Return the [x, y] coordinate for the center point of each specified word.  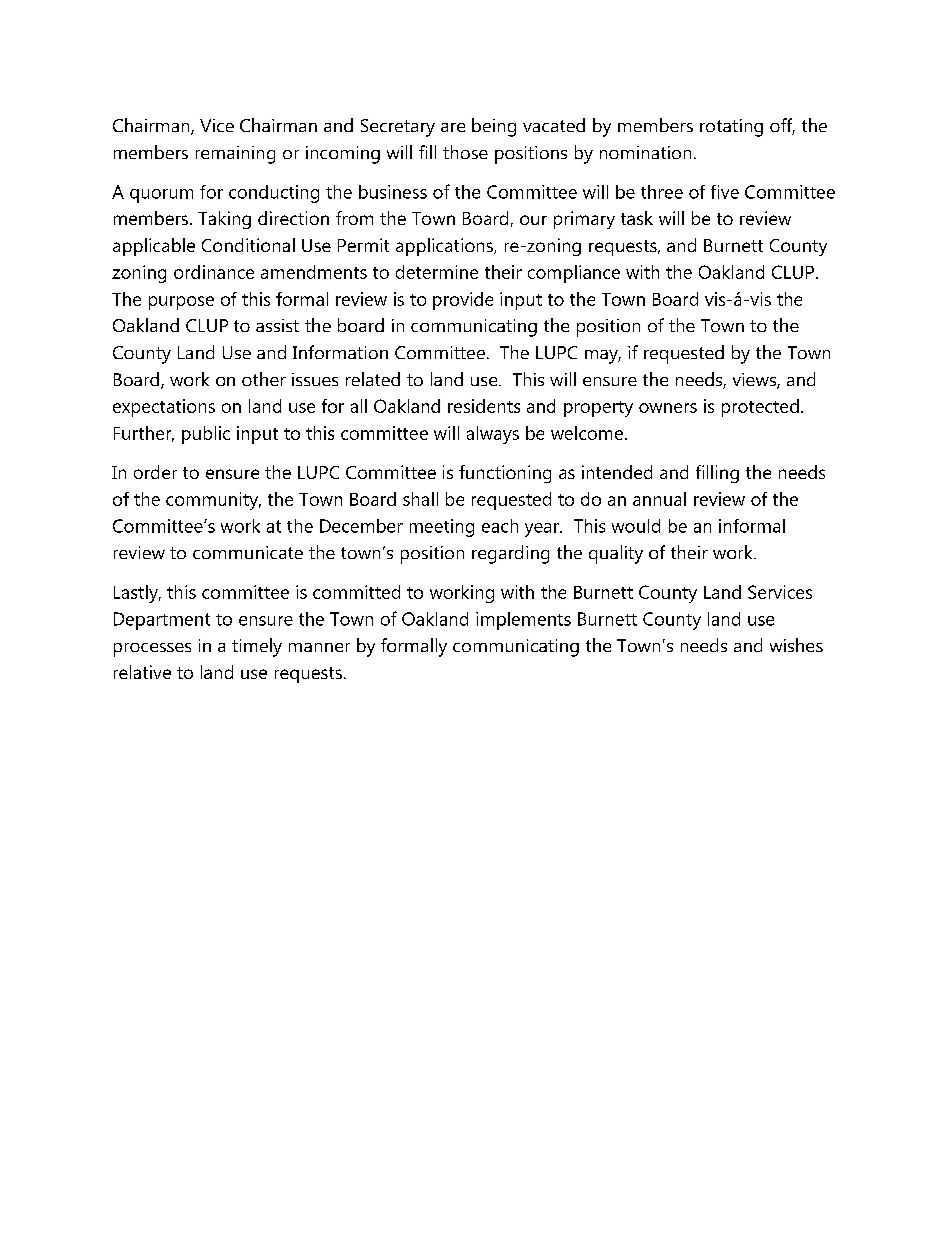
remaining [235, 155]
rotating [731, 128]
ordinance [214, 272]
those [465, 152]
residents [484, 406]
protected [760, 408]
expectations [164, 408]
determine [437, 272]
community [213, 501]
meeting [442, 528]
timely [257, 647]
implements [523, 621]
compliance [574, 274]
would [636, 526]
